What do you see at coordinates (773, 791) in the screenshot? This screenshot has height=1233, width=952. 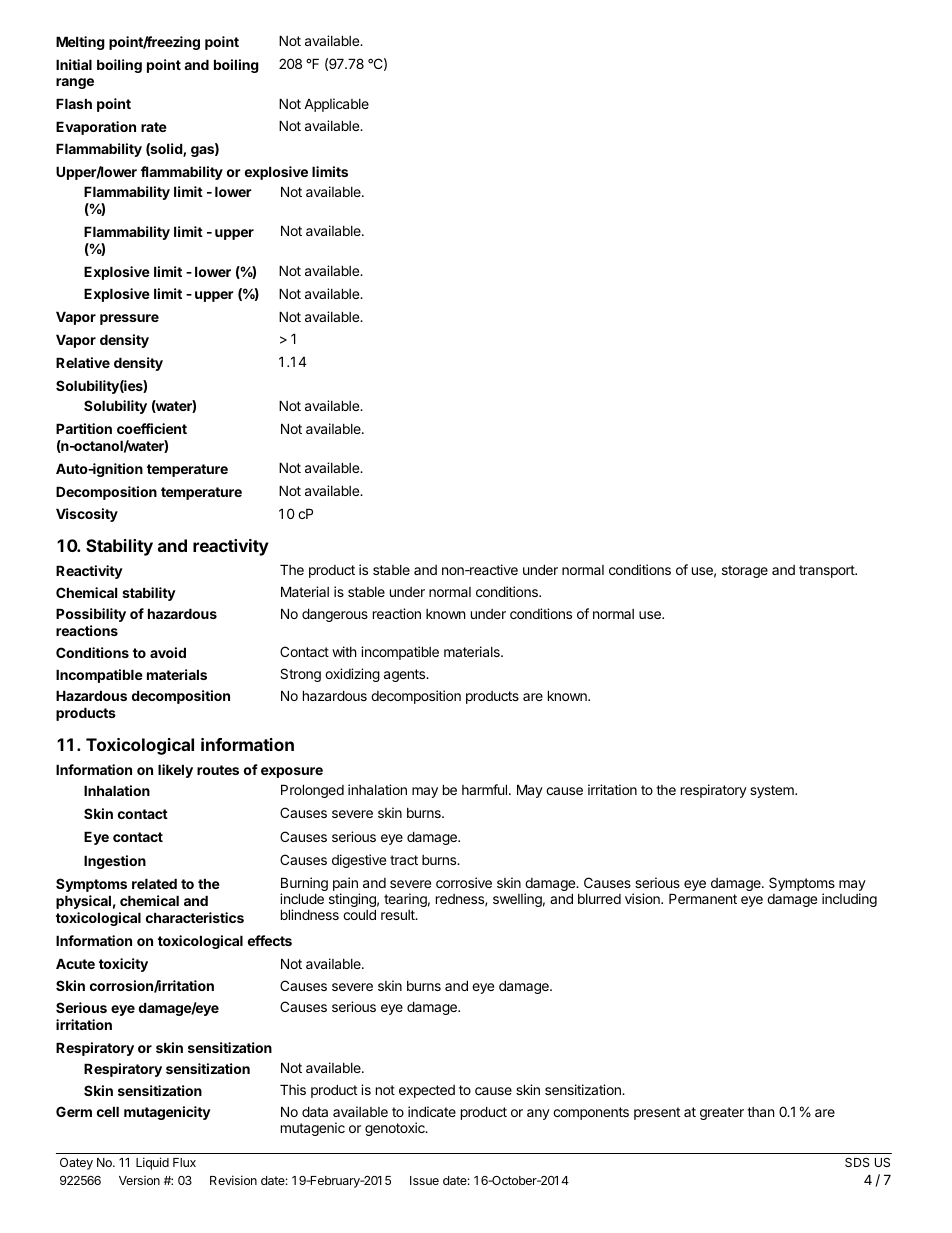 I see `system` at bounding box center [773, 791].
